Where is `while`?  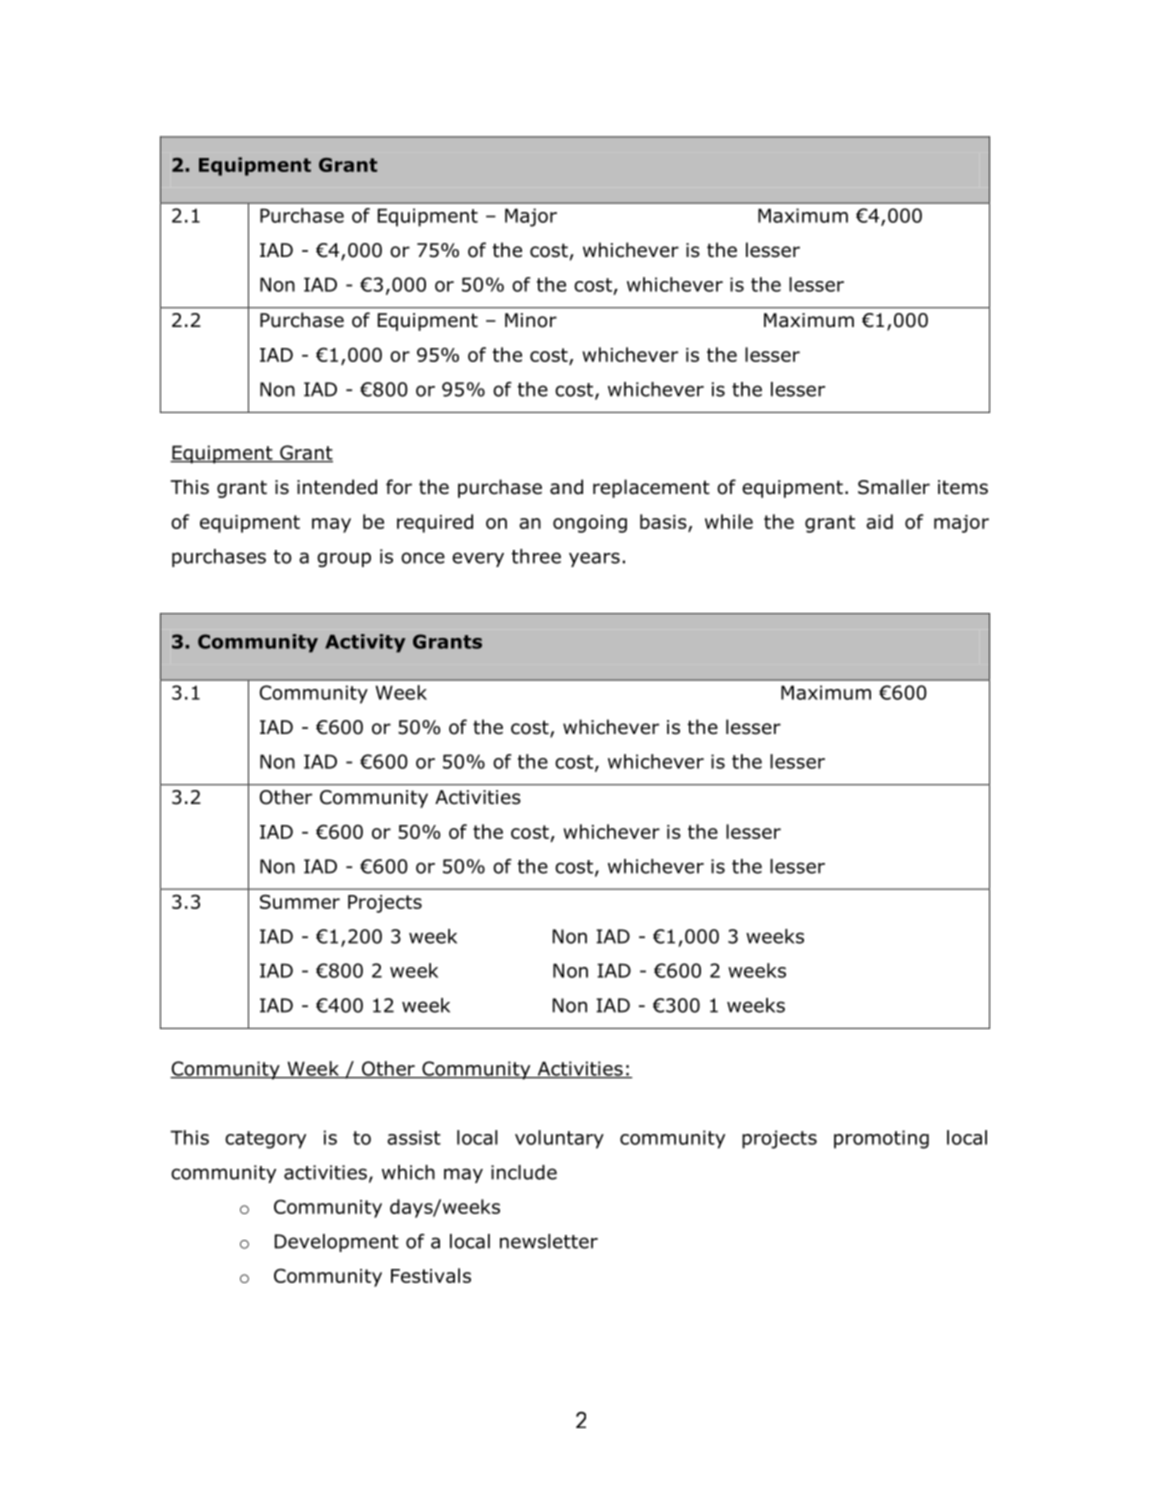 while is located at coordinates (729, 521).
